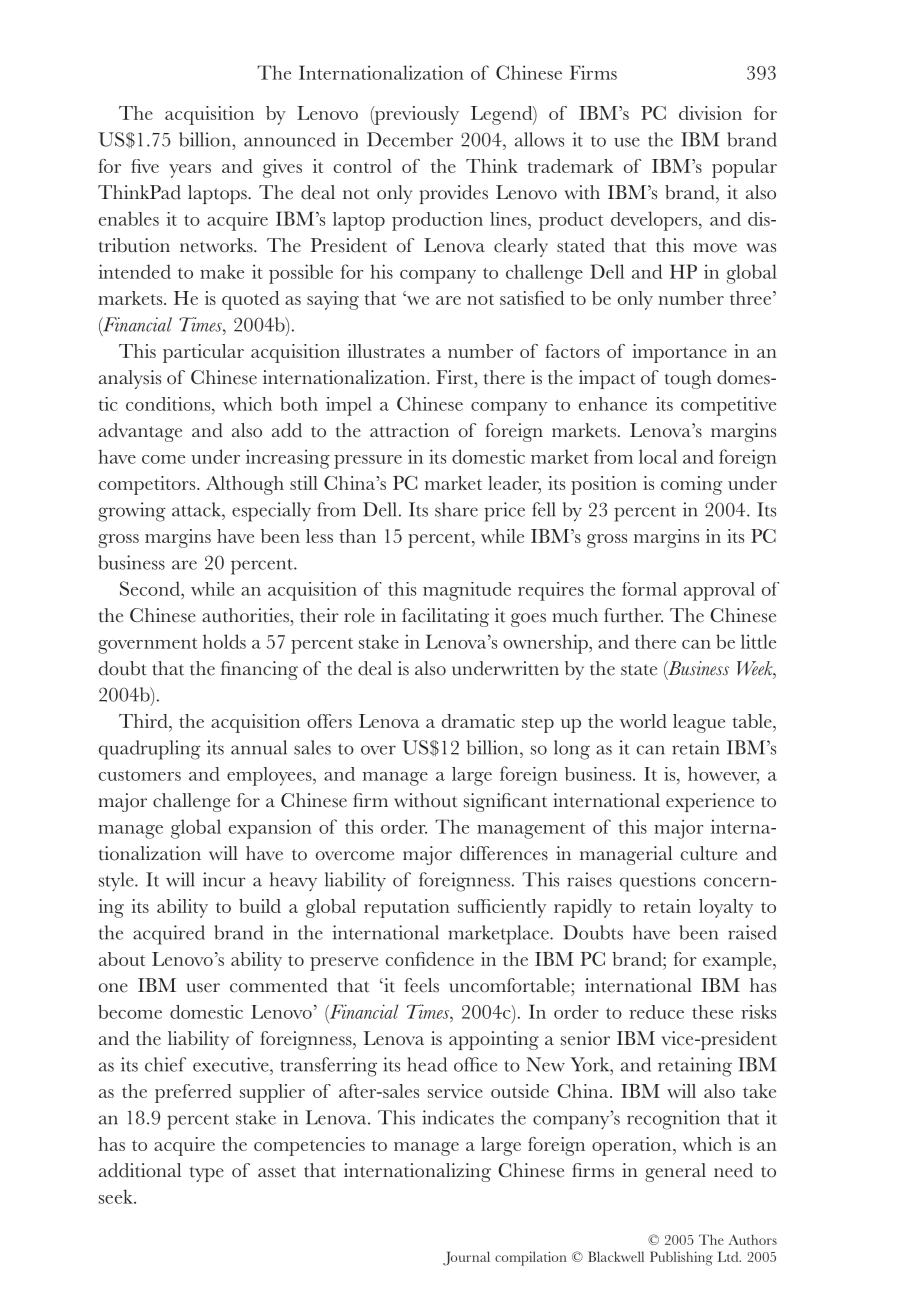 The image size is (913, 1316). What do you see at coordinates (691, 485) in the image?
I see `coming` at bounding box center [691, 485].
